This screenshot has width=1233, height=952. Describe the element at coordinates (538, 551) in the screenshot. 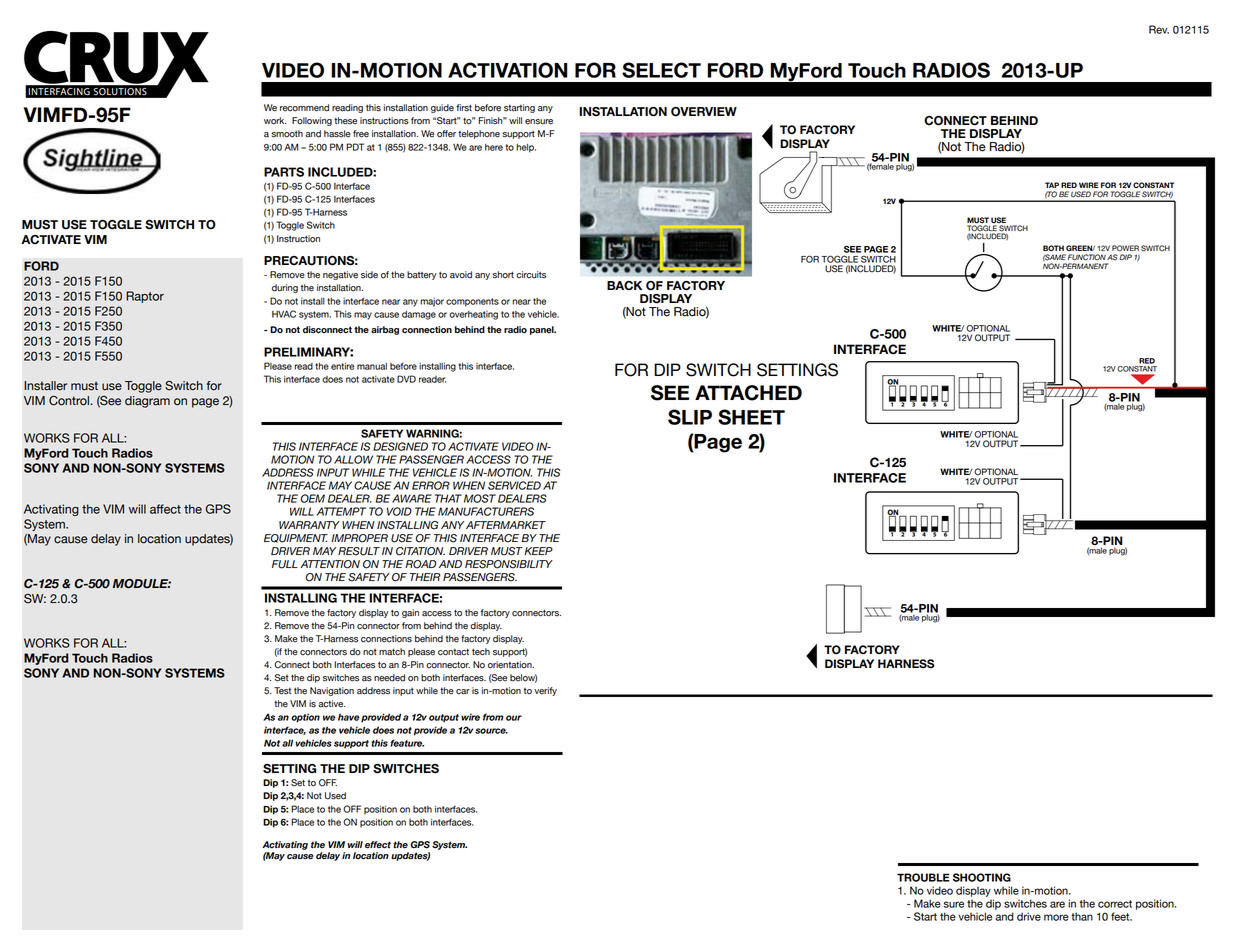

I see `KEEP` at that location.
